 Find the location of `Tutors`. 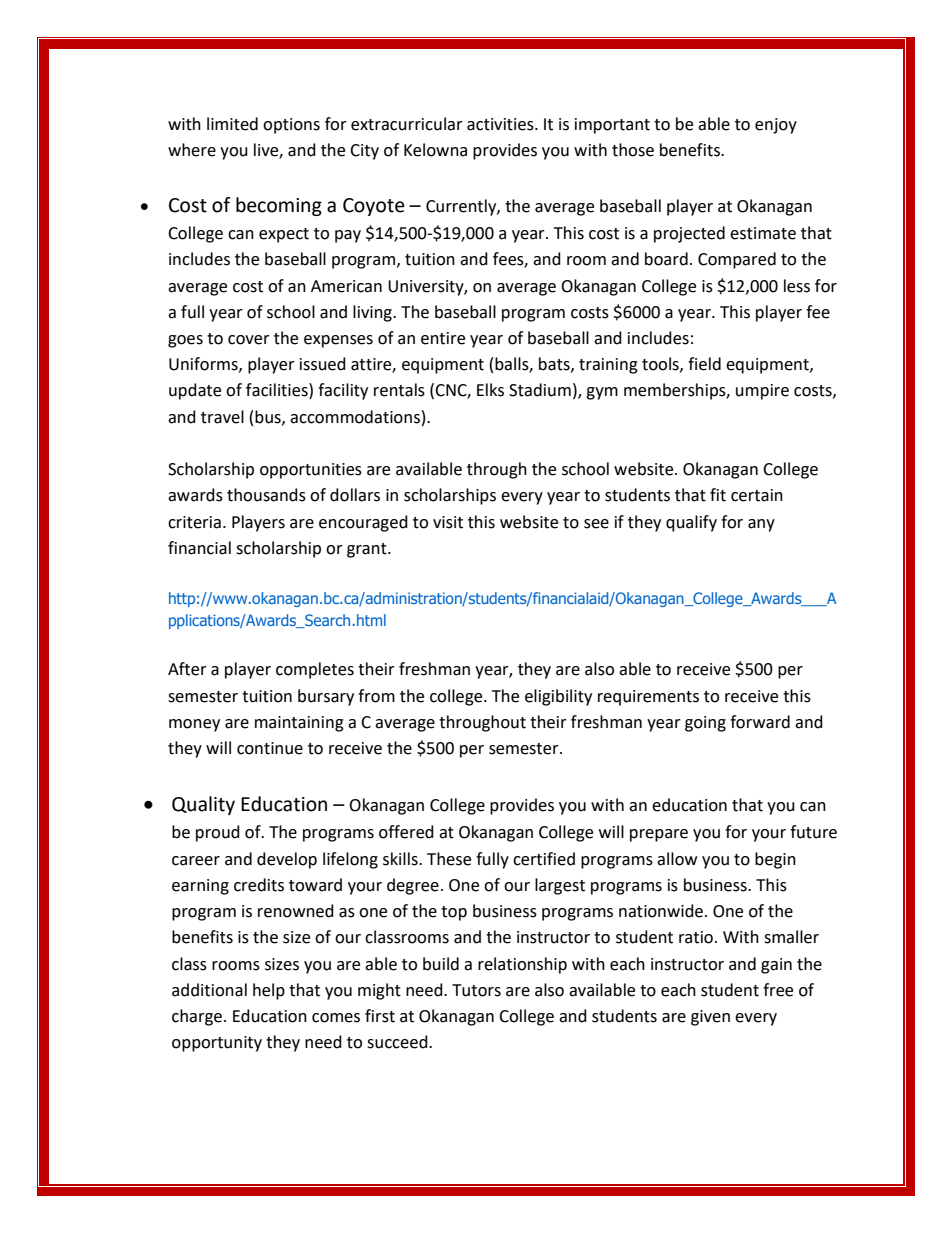

Tutors is located at coordinates (476, 990).
